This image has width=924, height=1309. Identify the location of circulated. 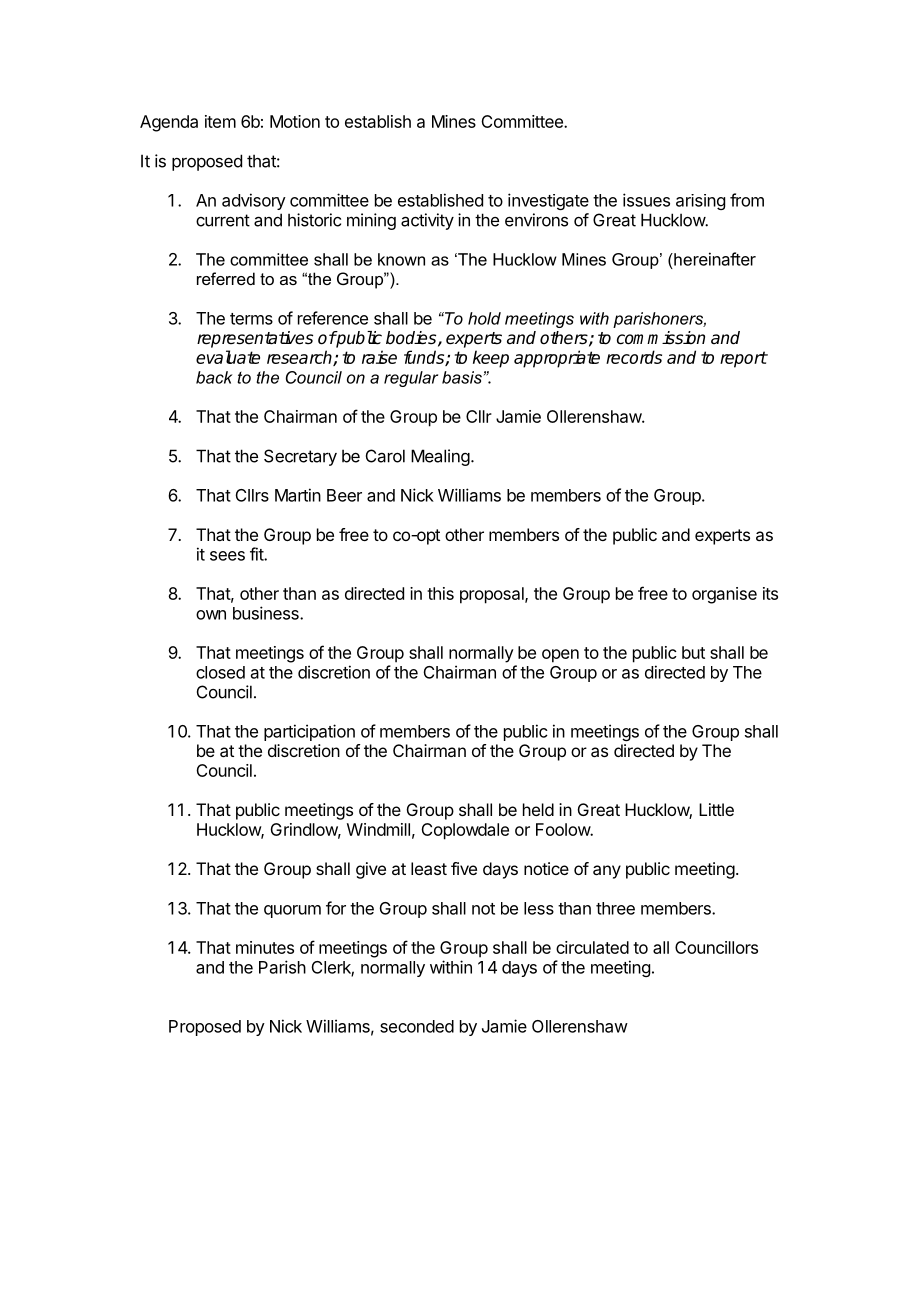
(592, 947).
